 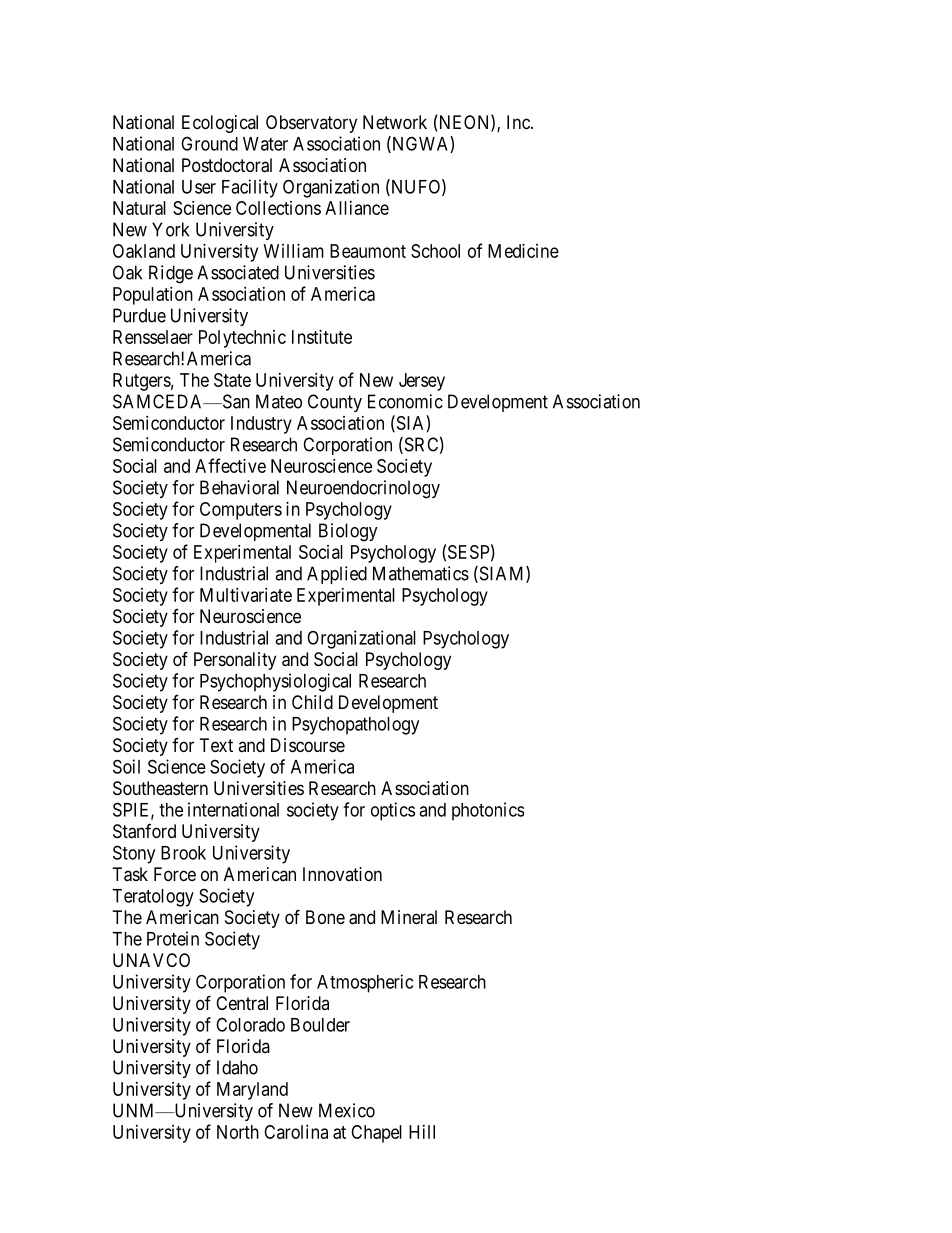 What do you see at coordinates (347, 1110) in the image?
I see `Mexico` at bounding box center [347, 1110].
